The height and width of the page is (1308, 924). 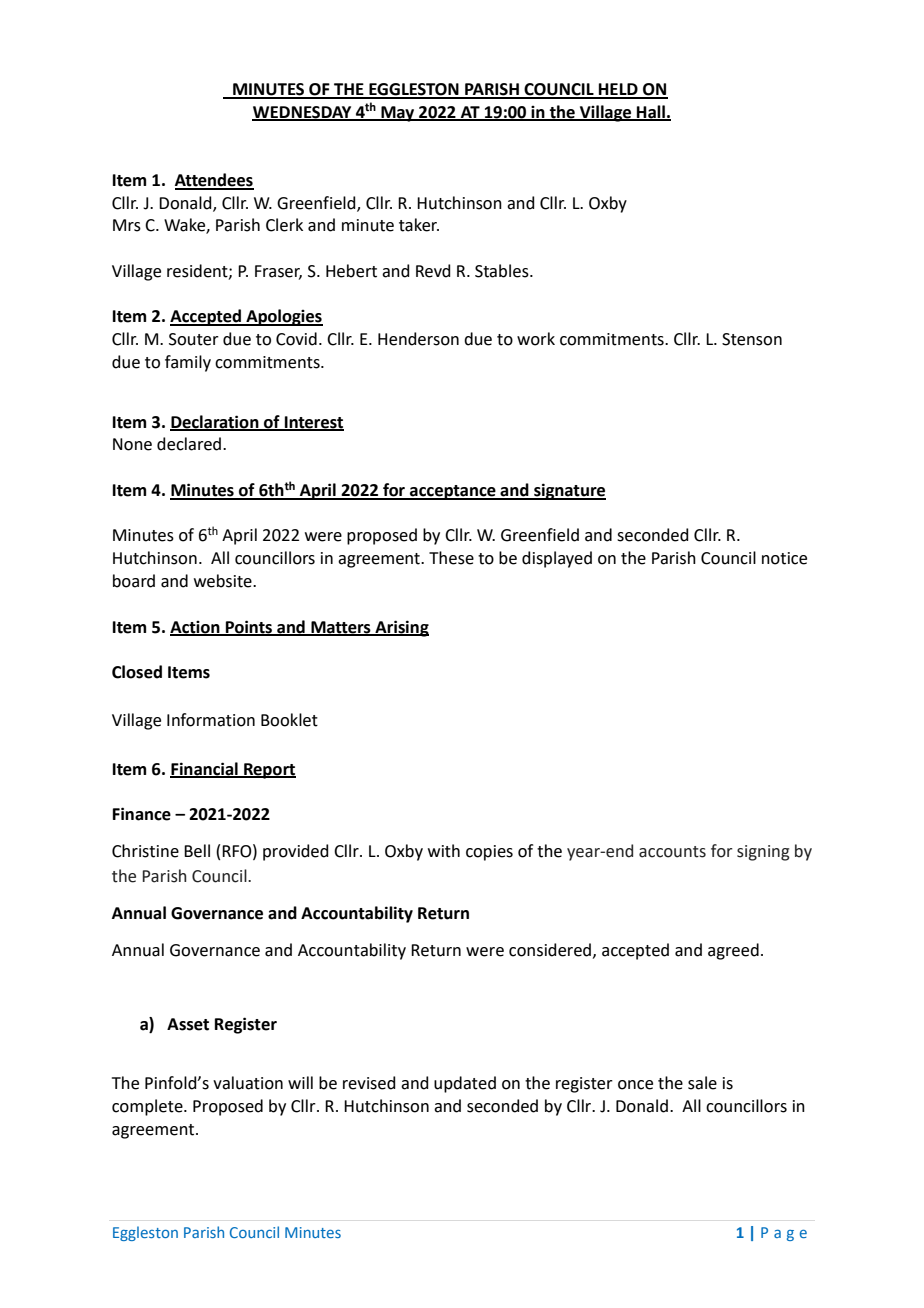 I want to click on updated, so click(x=465, y=1084).
